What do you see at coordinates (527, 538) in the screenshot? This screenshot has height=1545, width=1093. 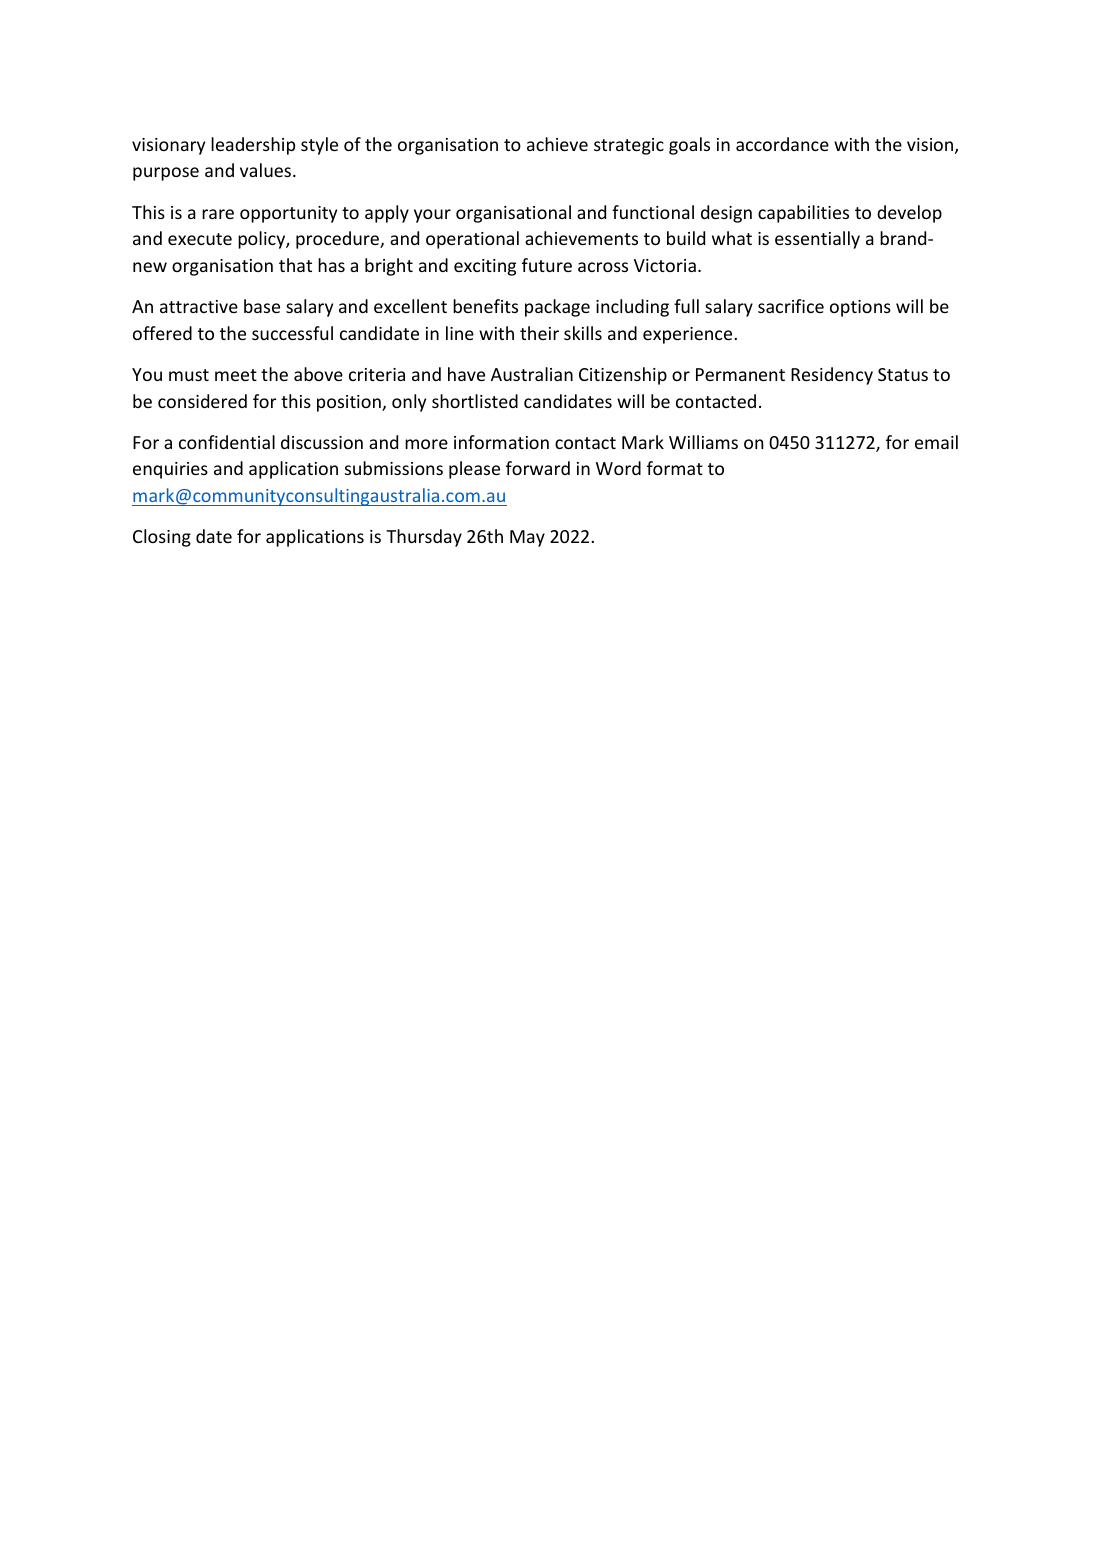 I see `May` at bounding box center [527, 538].
